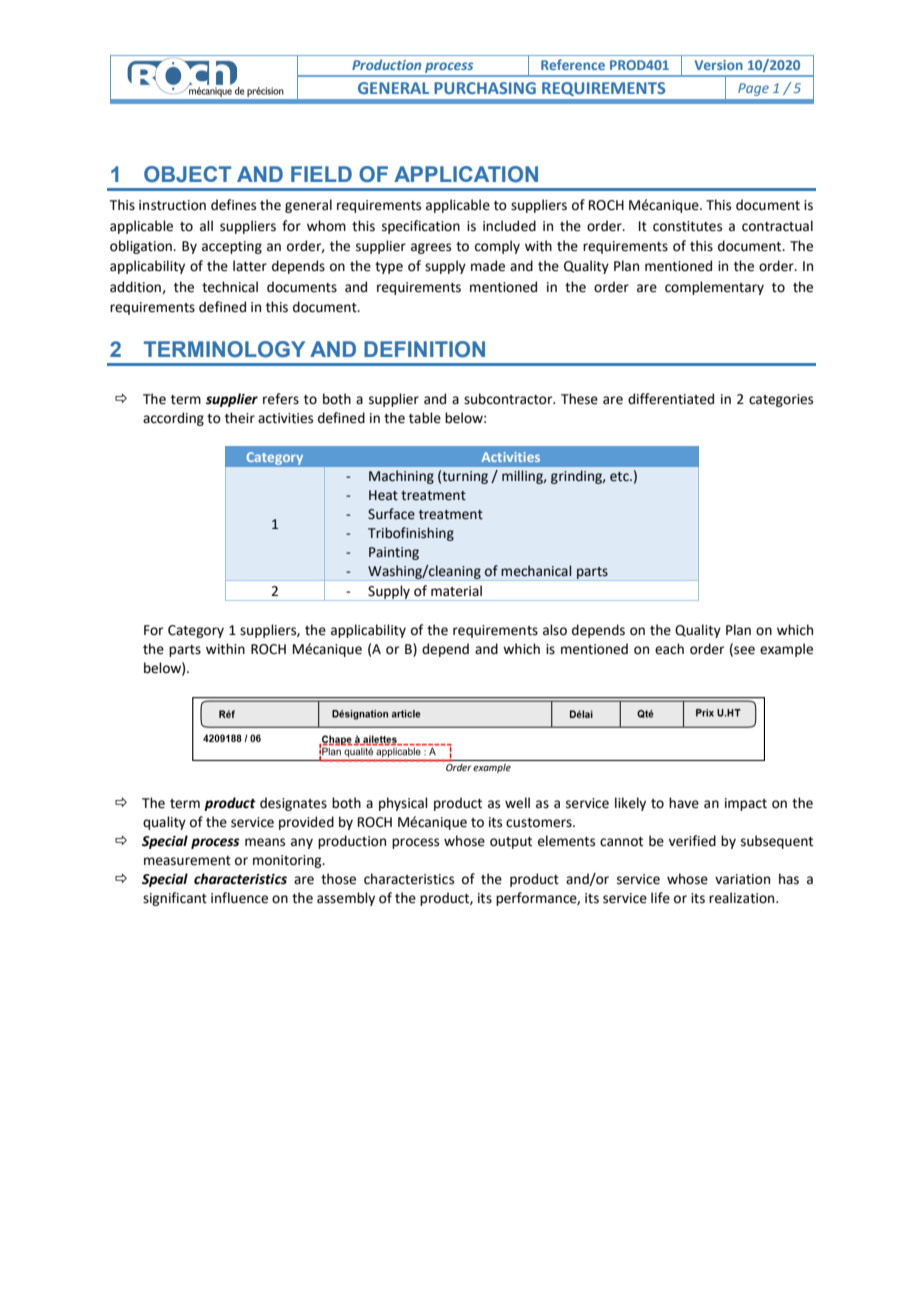 Image resolution: width=924 pixels, height=1308 pixels. I want to click on well, so click(517, 803).
